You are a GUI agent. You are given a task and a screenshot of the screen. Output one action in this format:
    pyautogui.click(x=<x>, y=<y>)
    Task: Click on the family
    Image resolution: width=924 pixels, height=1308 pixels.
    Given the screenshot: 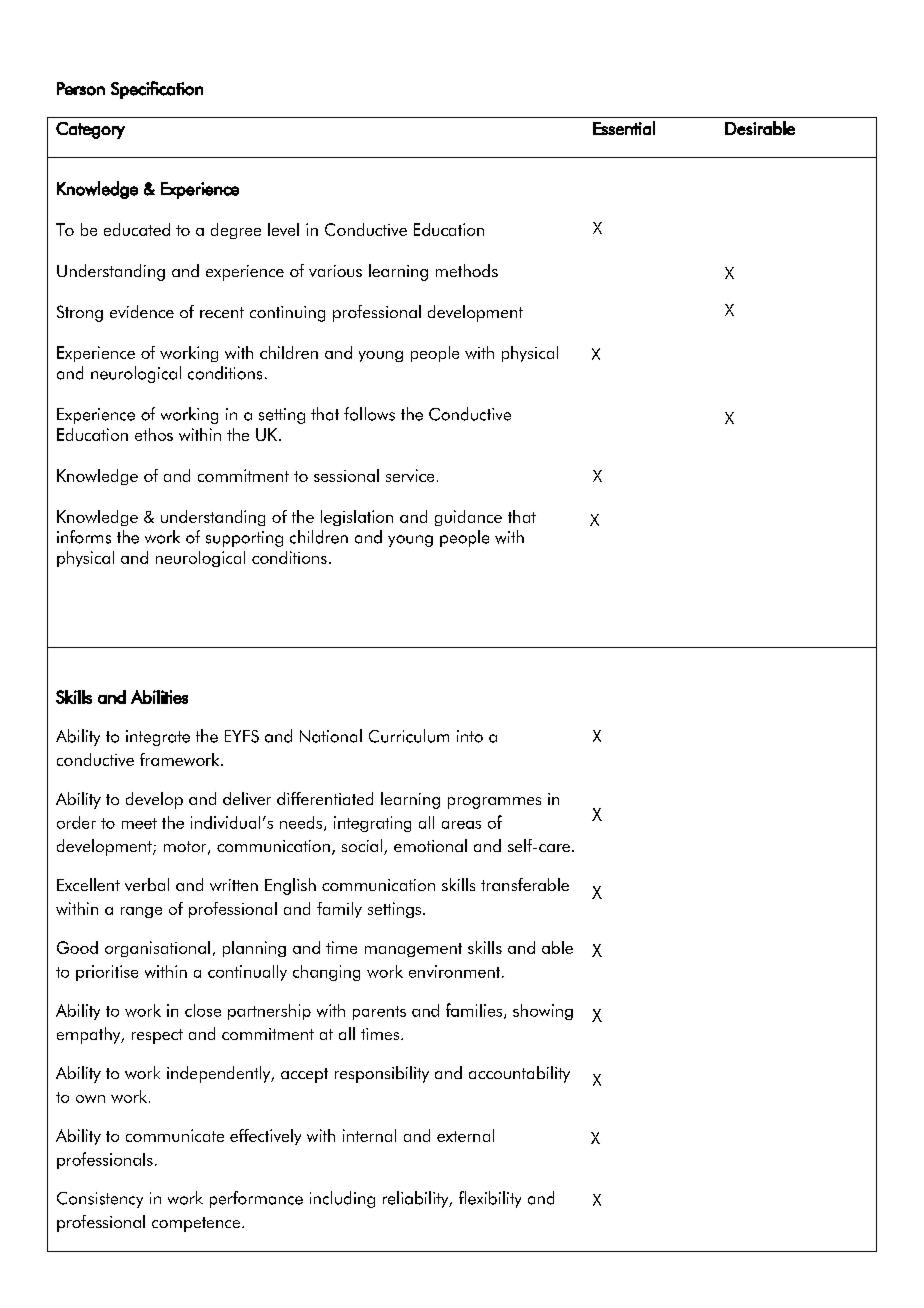 What is the action you would take?
    pyautogui.click(x=339, y=910)
